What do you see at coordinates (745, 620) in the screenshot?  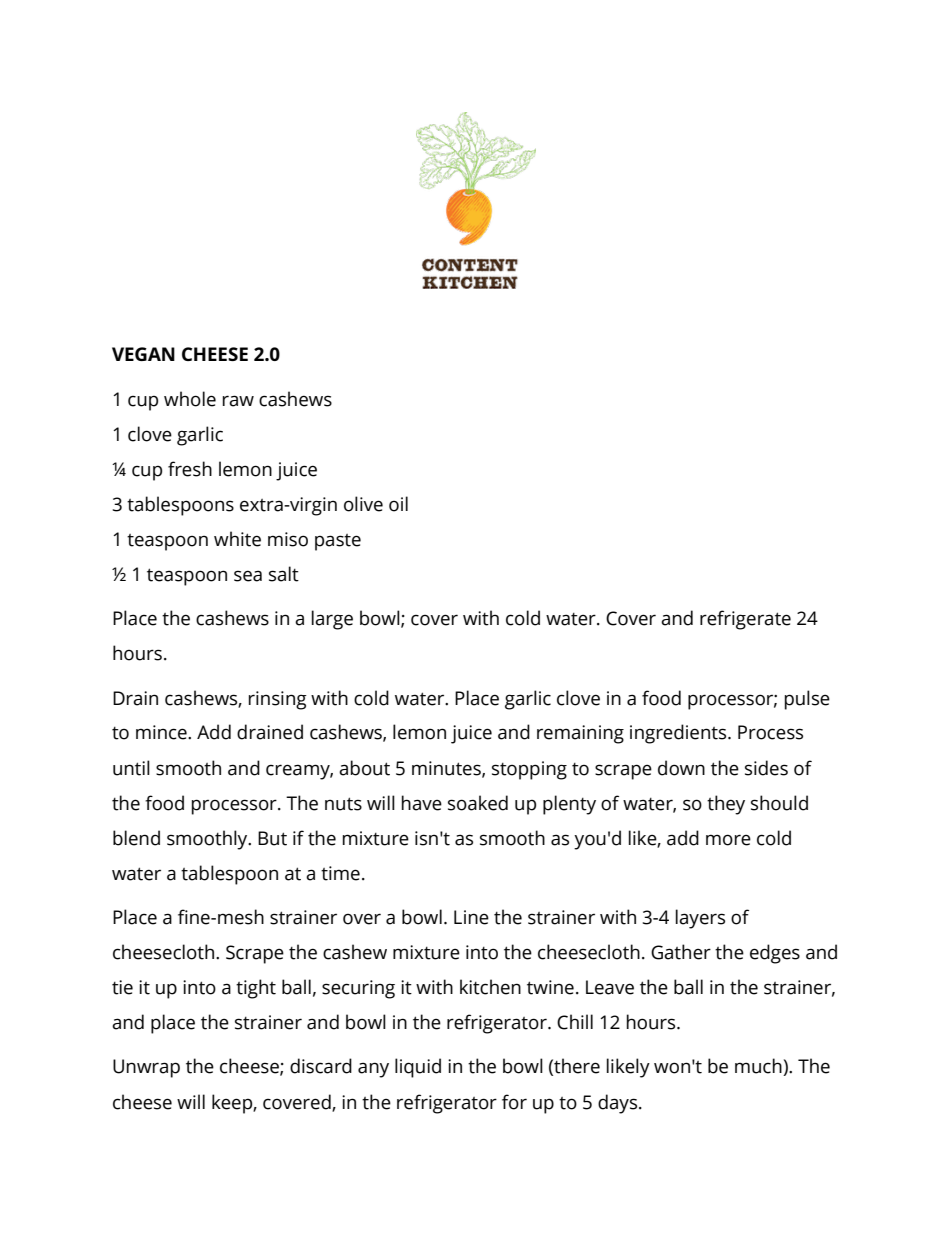 I see `refrigerate` at bounding box center [745, 620].
